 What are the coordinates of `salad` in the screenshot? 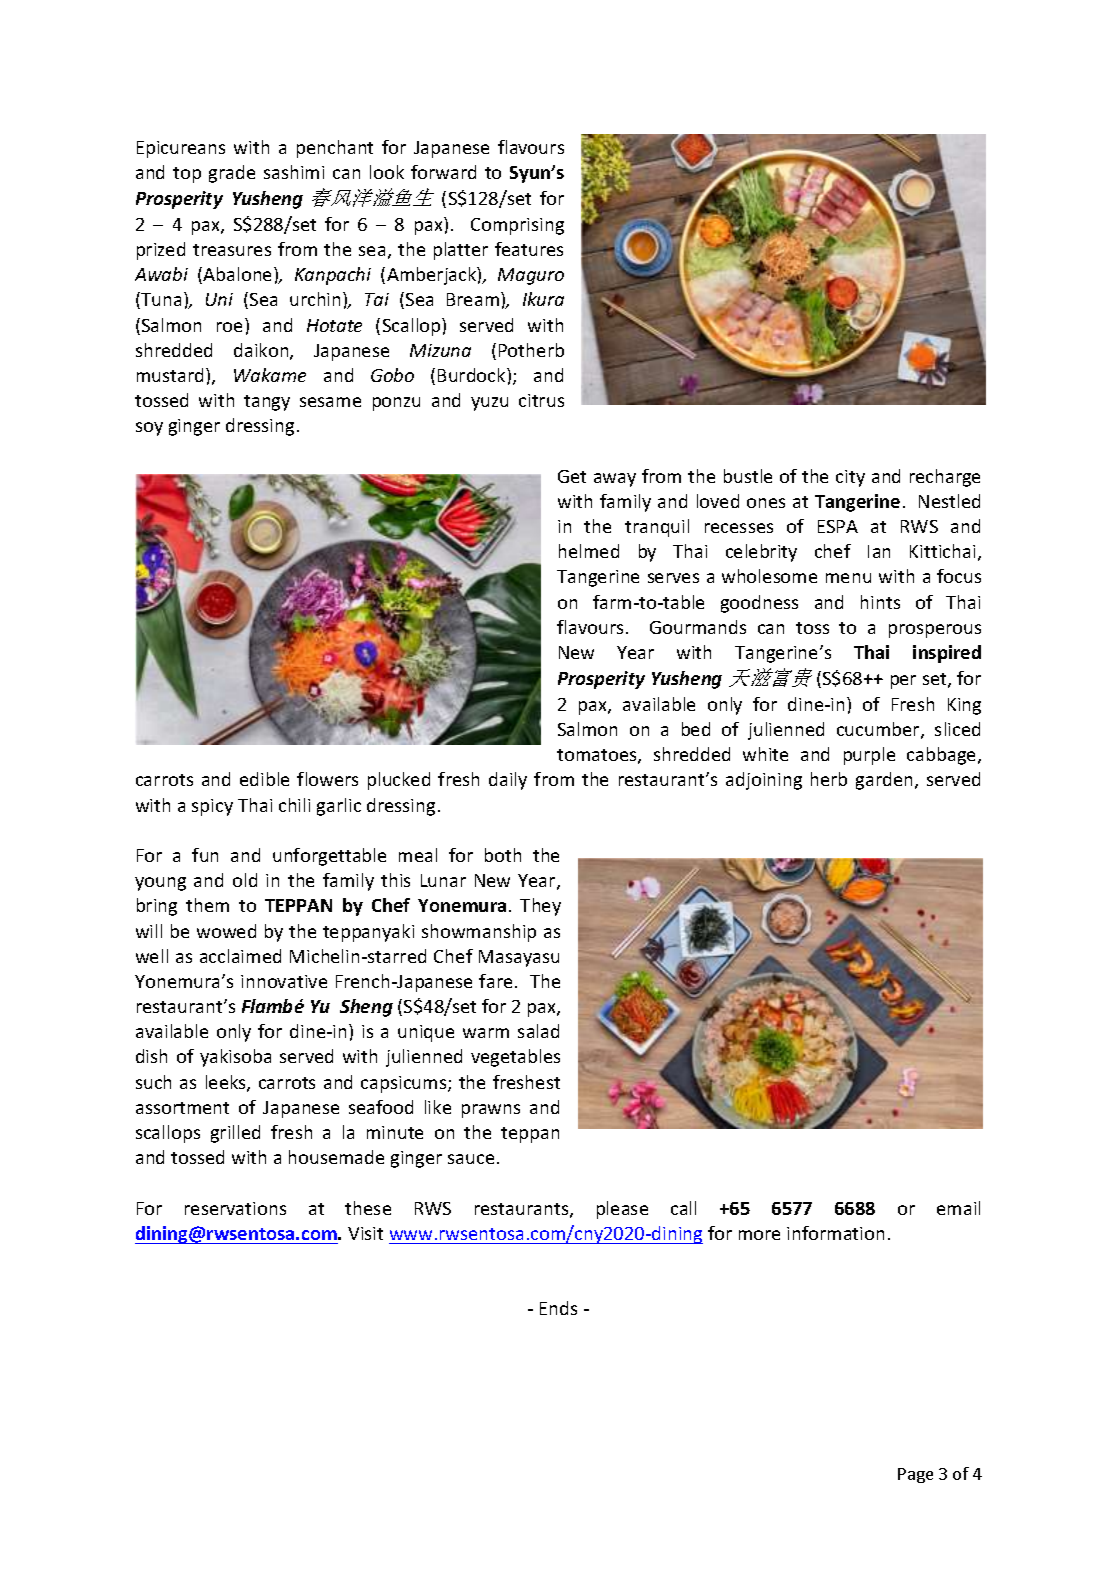 It's located at (538, 1031).
